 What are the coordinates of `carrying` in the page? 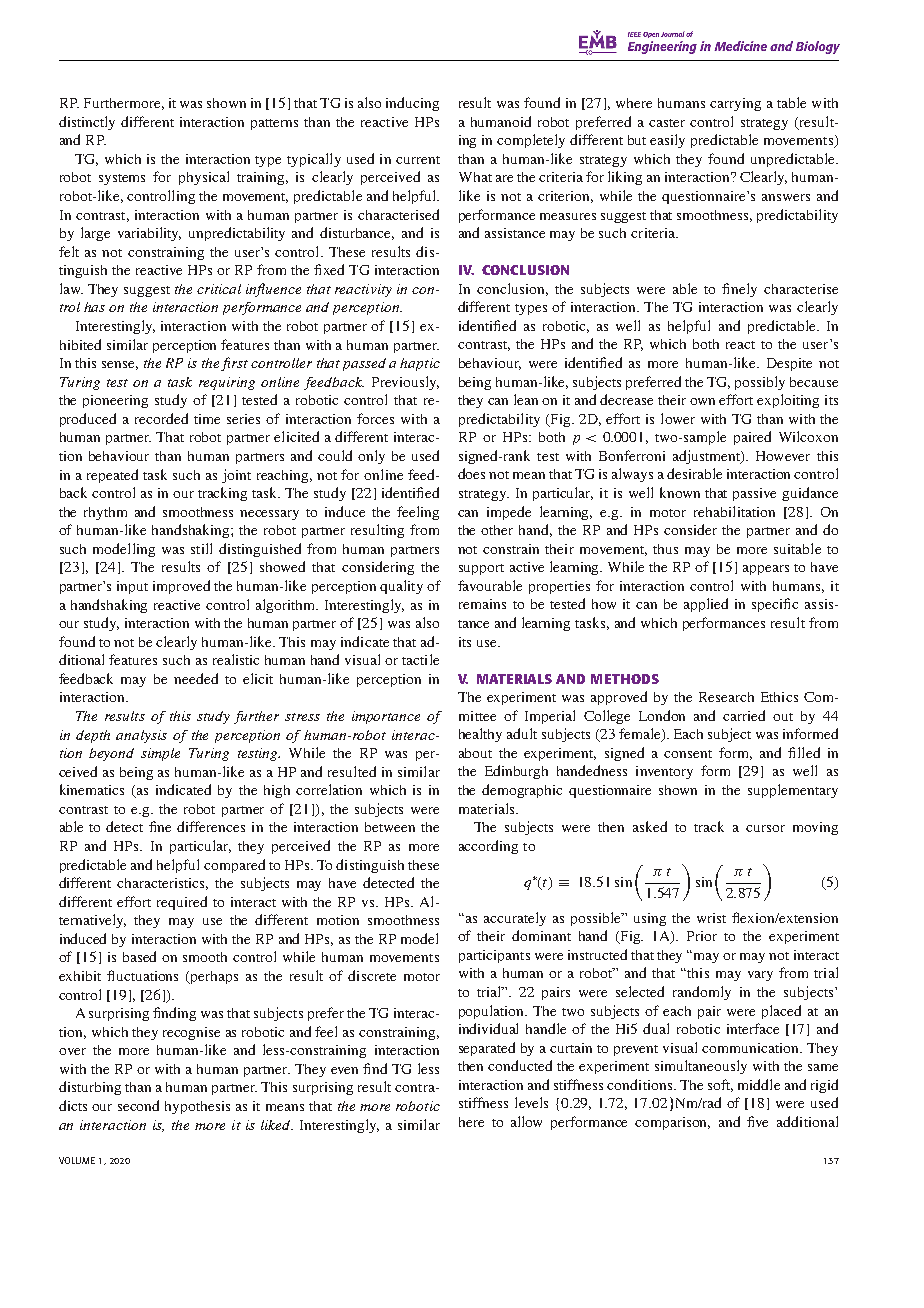 It's located at (735, 104).
